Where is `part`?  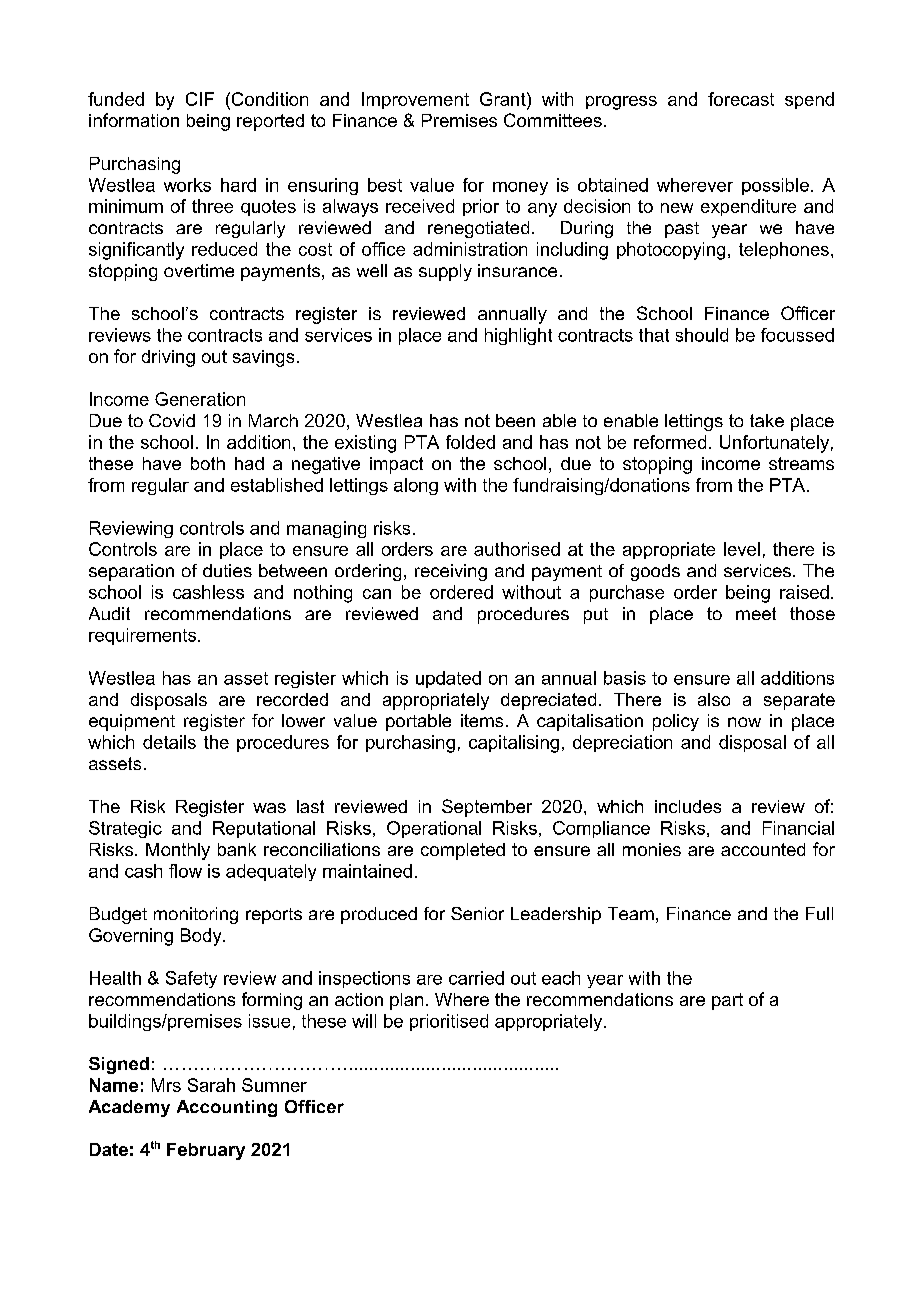
part is located at coordinates (727, 1001).
